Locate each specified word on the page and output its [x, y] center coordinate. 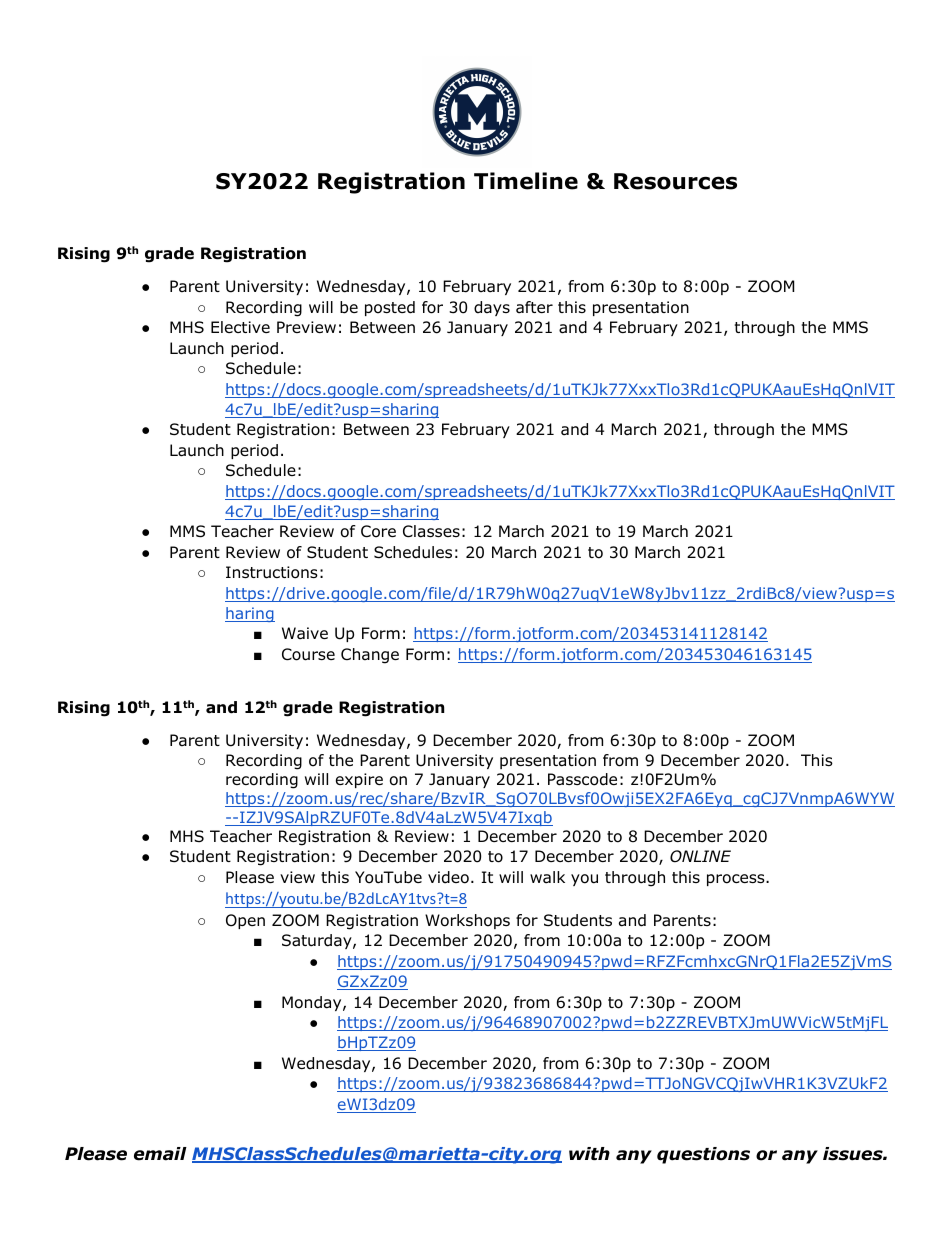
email [160, 1154]
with [589, 1153]
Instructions [272, 572]
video [448, 877]
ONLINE [700, 856]
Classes [431, 531]
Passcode [582, 779]
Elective [240, 327]
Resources [675, 181]
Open [245, 921]
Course [308, 654]
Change [370, 656]
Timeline [526, 181]
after [534, 307]
